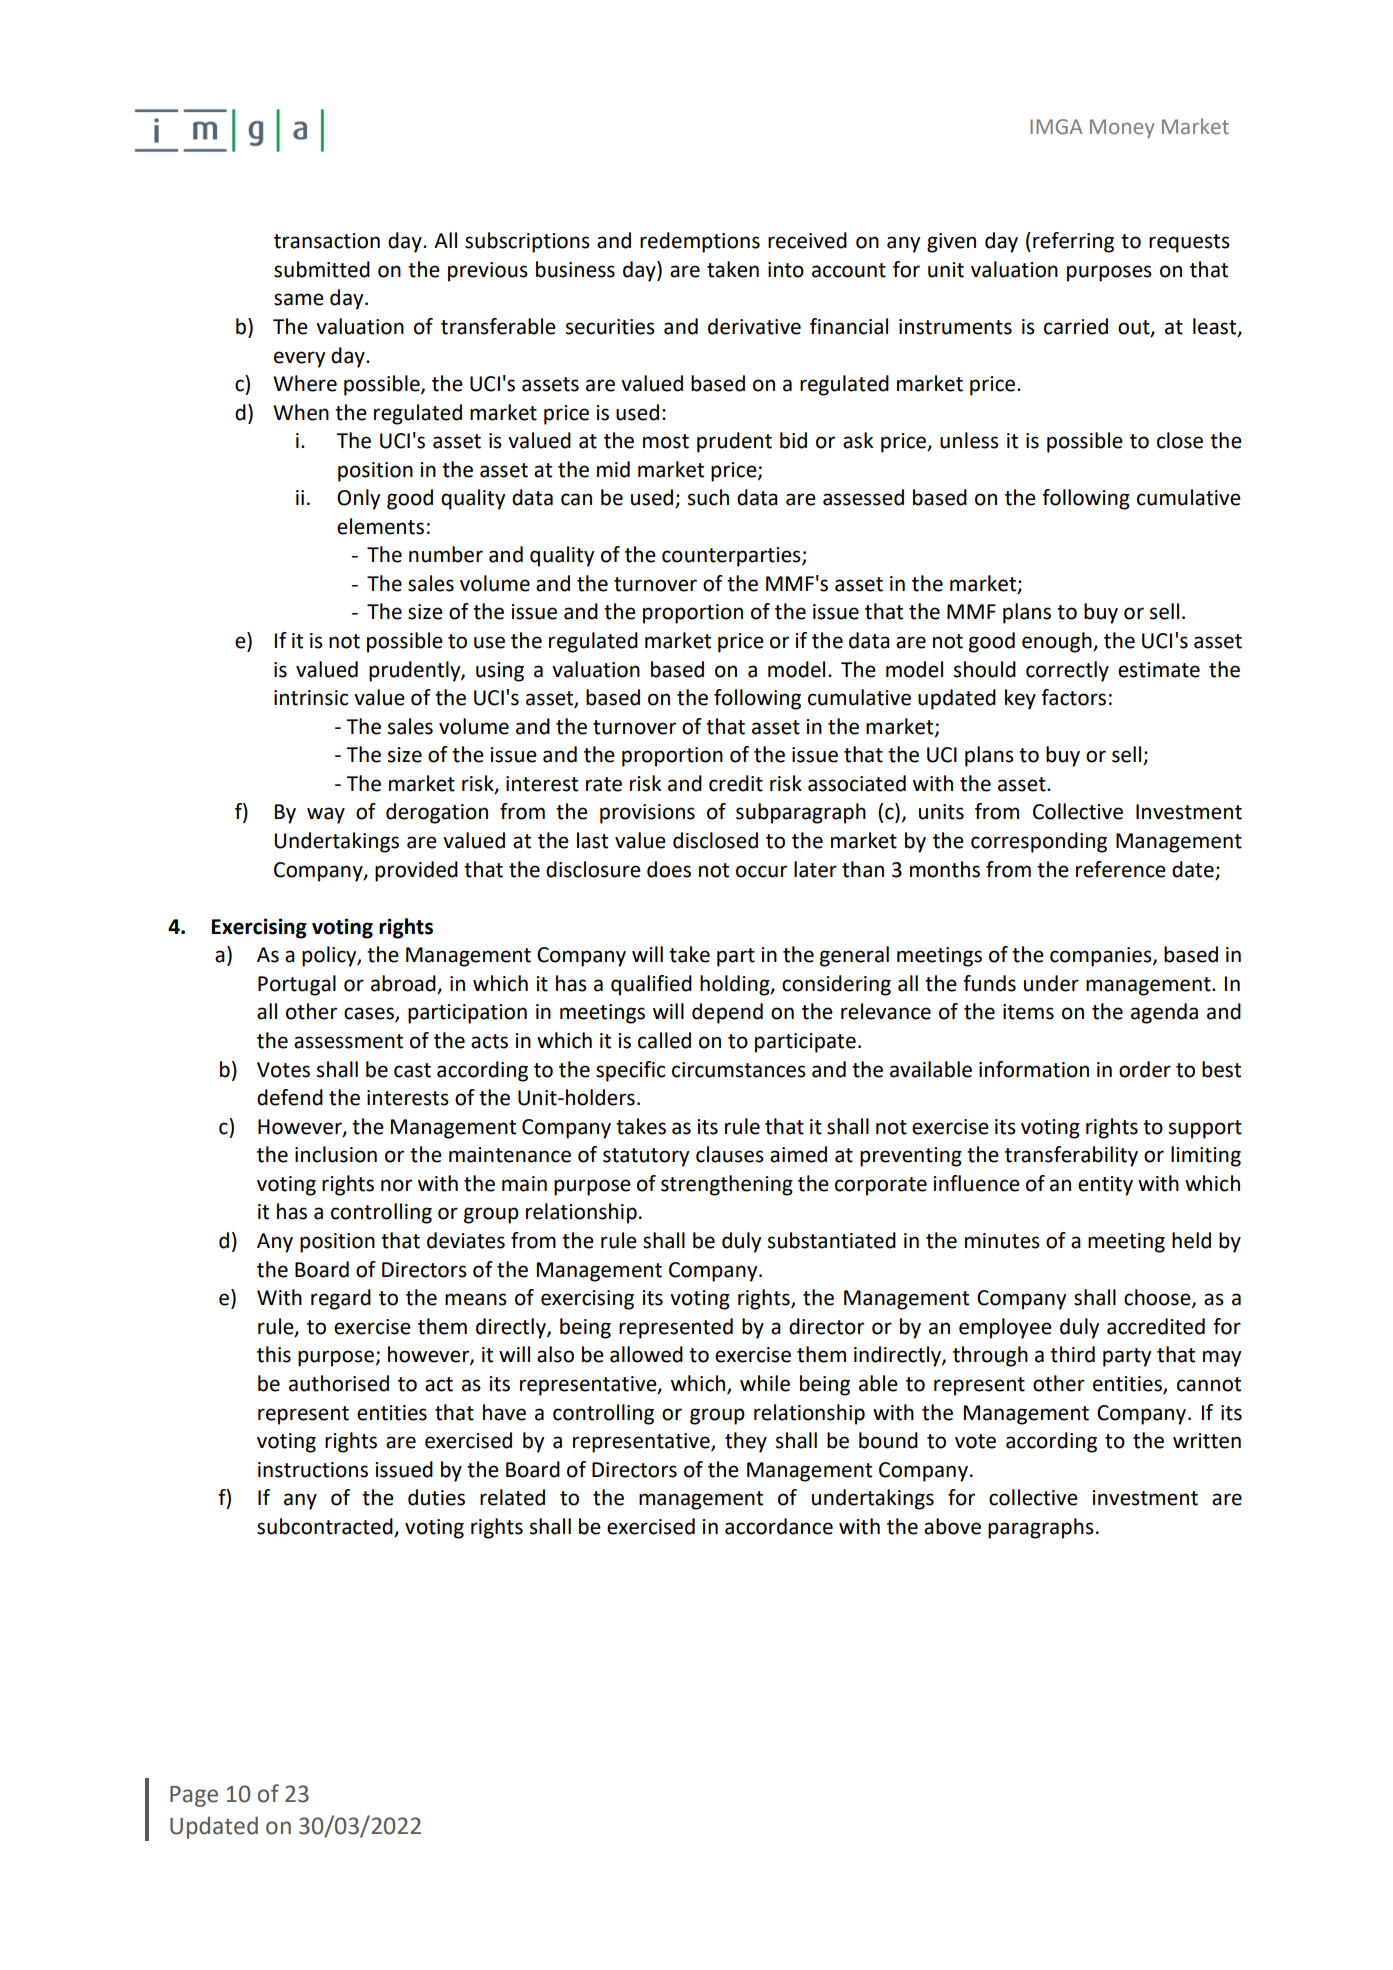 This screenshot has width=1393, height=1970. Describe the element at coordinates (1122, 128) in the screenshot. I see `Money` at that location.
